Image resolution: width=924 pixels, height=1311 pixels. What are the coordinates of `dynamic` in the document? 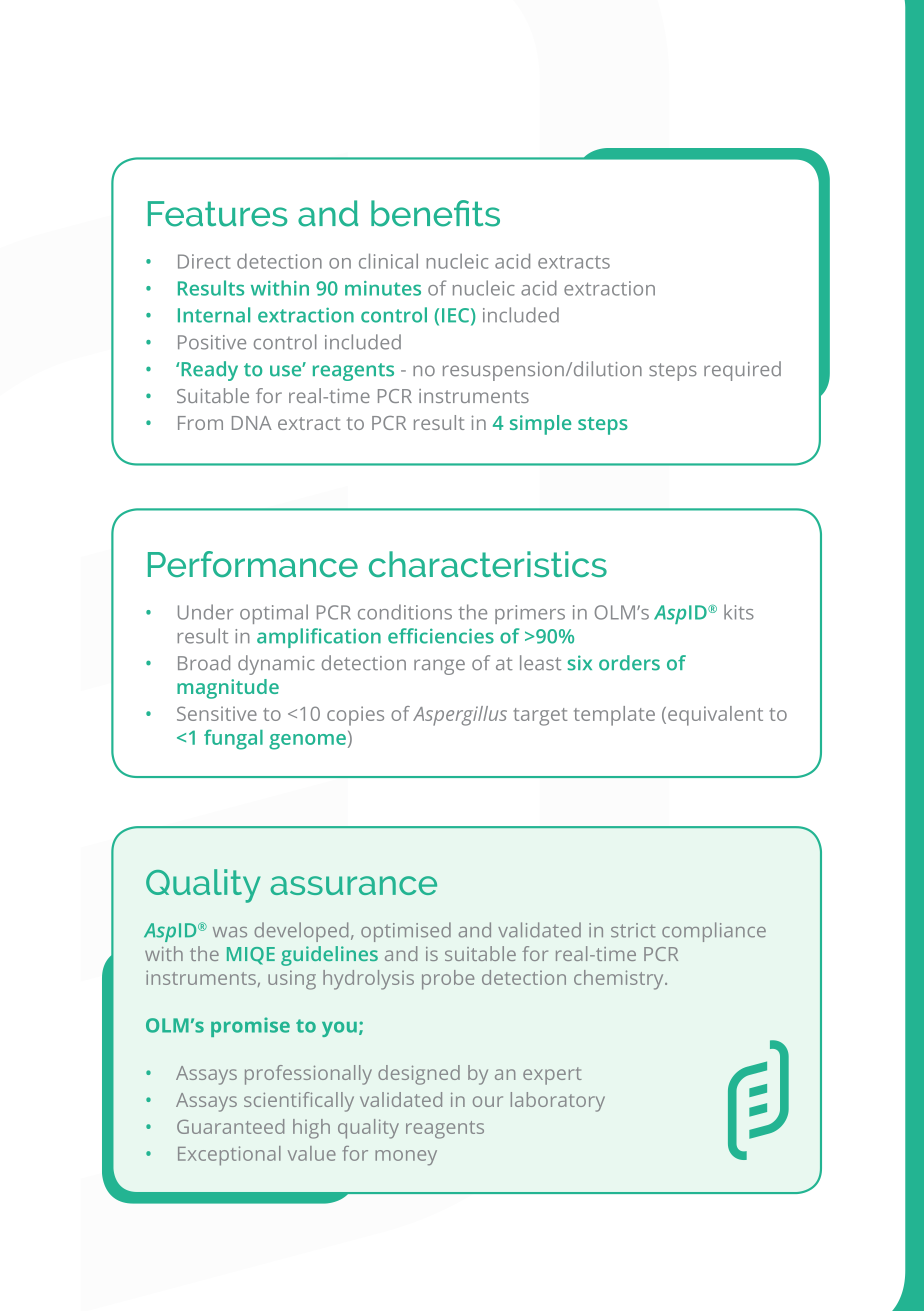 It's located at (276, 665).
